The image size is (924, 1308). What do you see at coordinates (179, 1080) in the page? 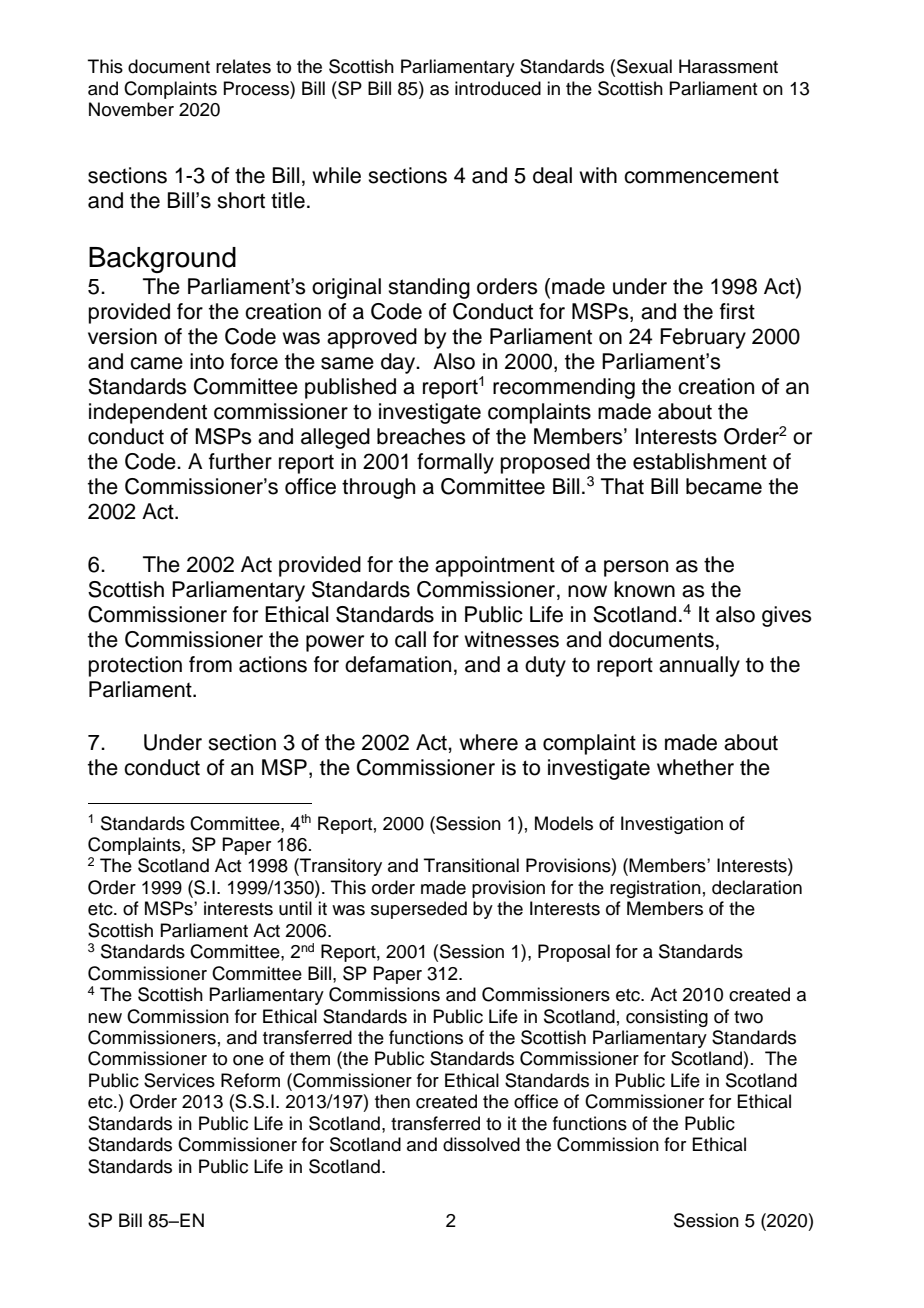
I see `Services` at bounding box center [179, 1080].
